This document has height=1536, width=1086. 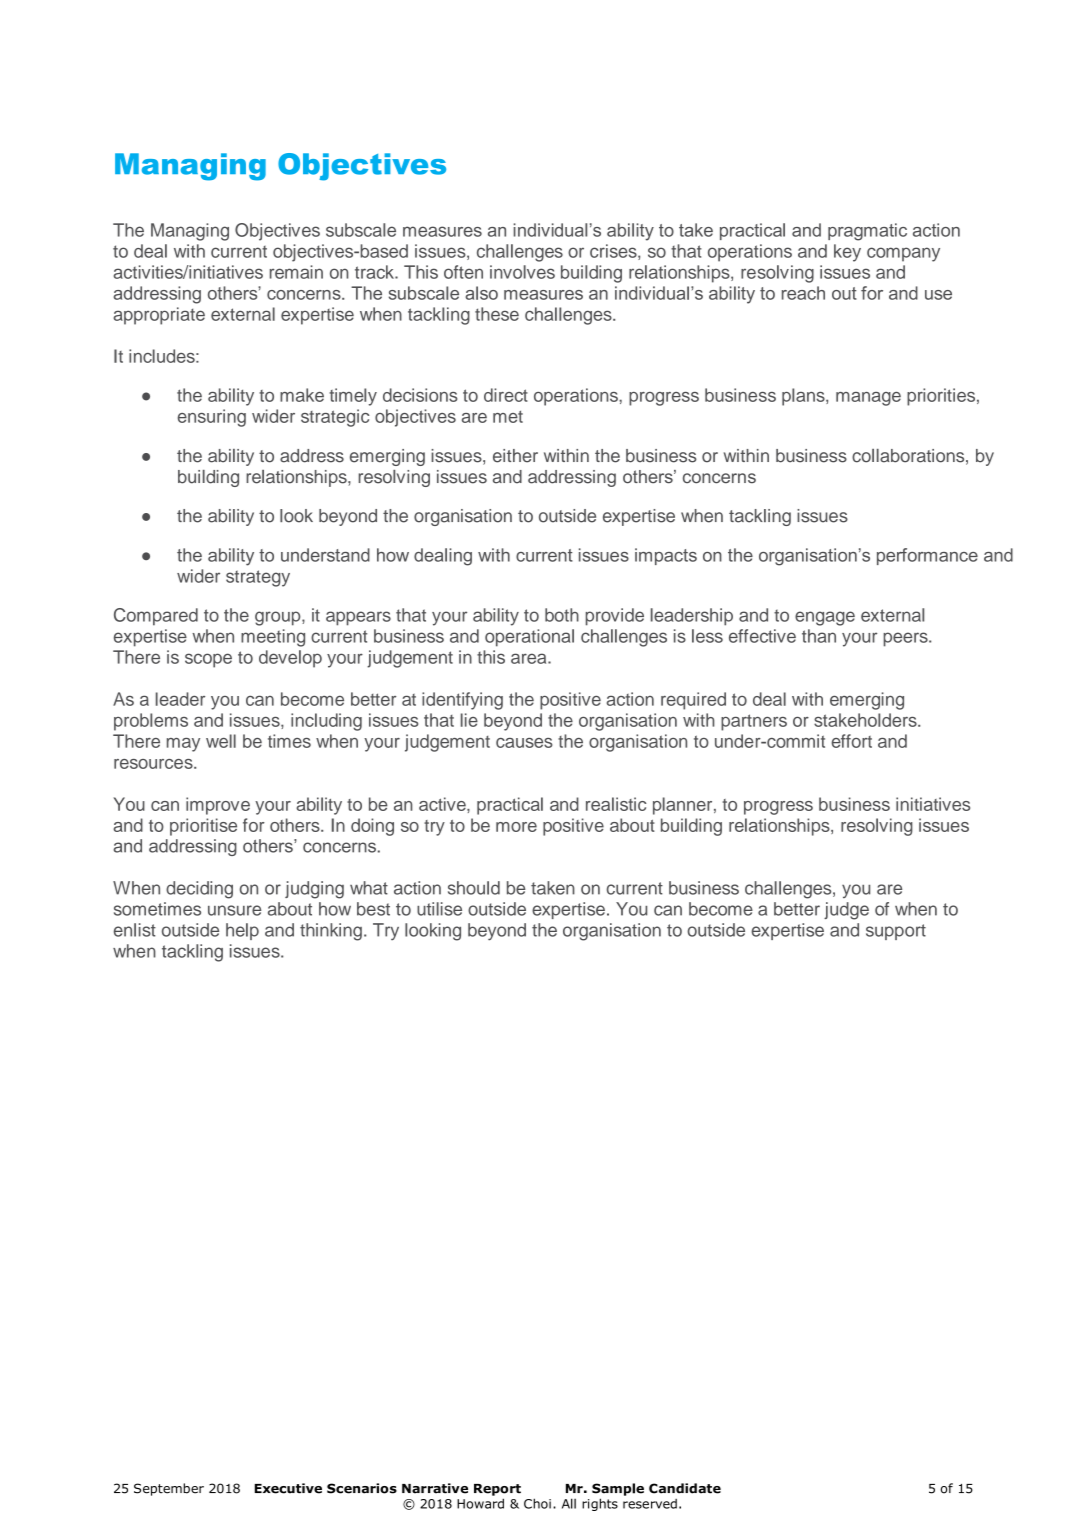 I want to click on deciding, so click(x=199, y=890).
